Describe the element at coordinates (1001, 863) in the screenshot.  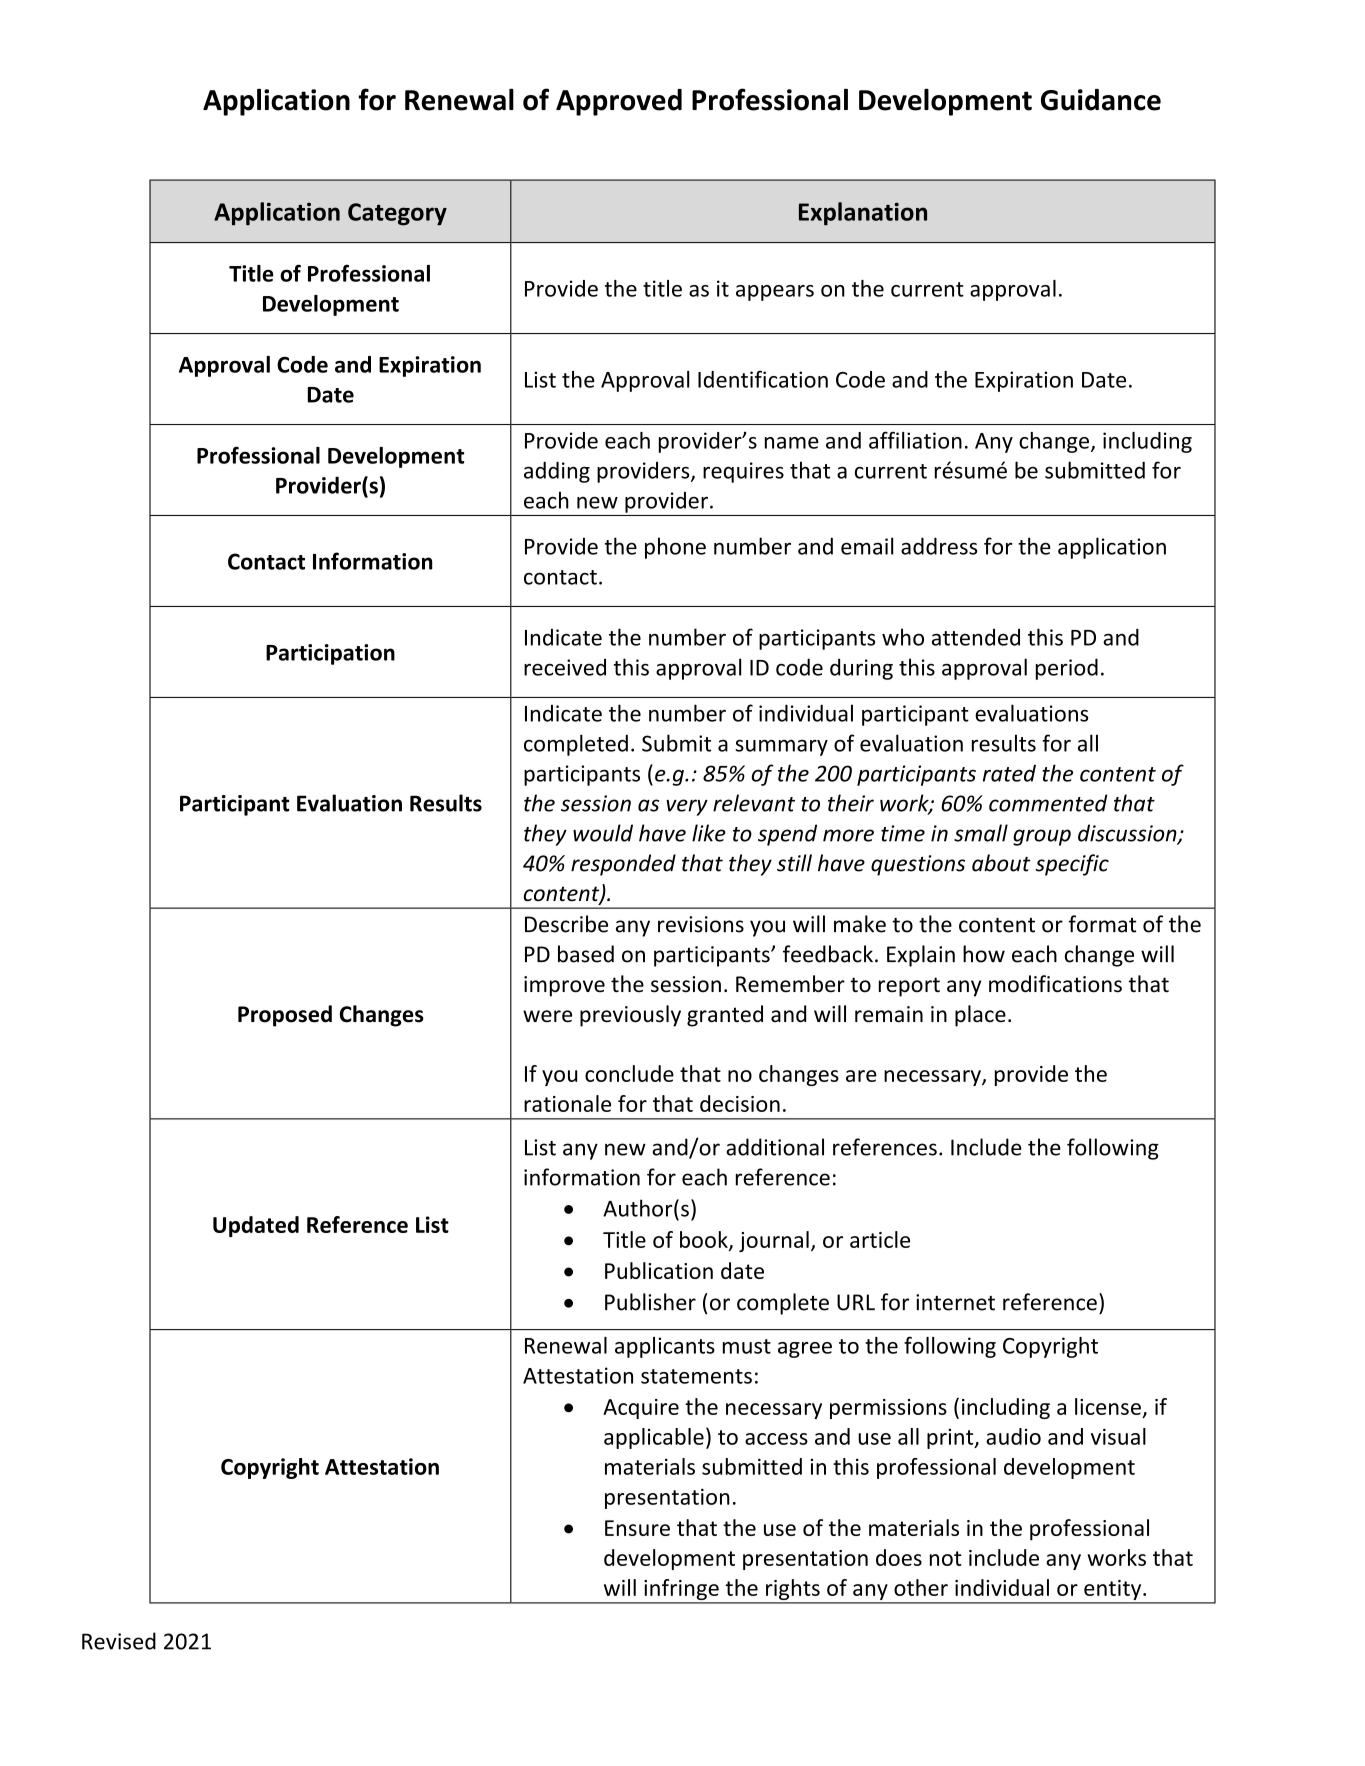
I see `about` at that location.
